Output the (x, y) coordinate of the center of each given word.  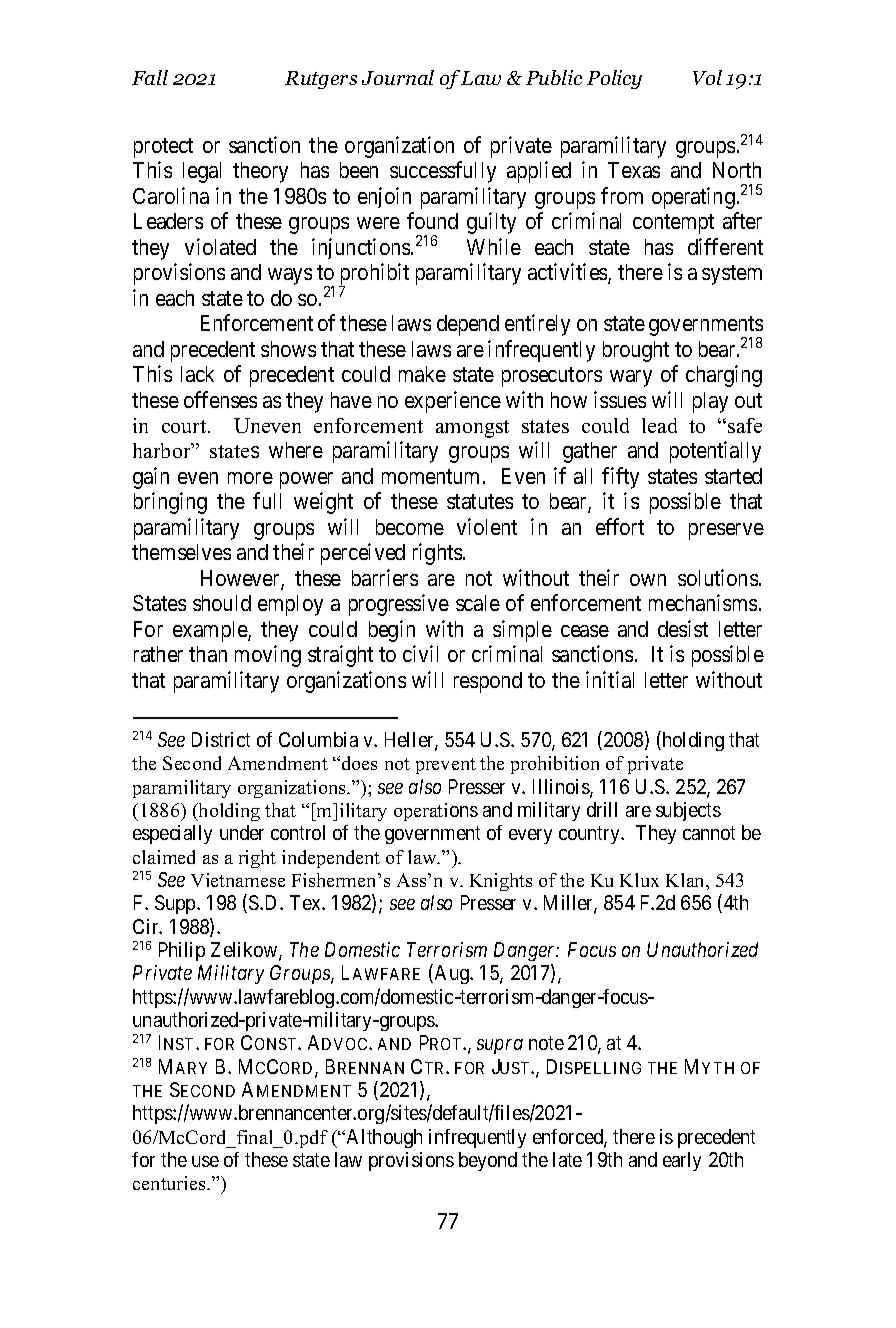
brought (636, 351)
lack (197, 374)
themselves (181, 552)
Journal (398, 77)
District (221, 739)
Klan (686, 880)
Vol (707, 77)
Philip (182, 951)
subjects (688, 811)
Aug (451, 974)
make (422, 374)
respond (488, 682)
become (410, 527)
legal (202, 172)
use (205, 1161)
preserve (726, 531)
